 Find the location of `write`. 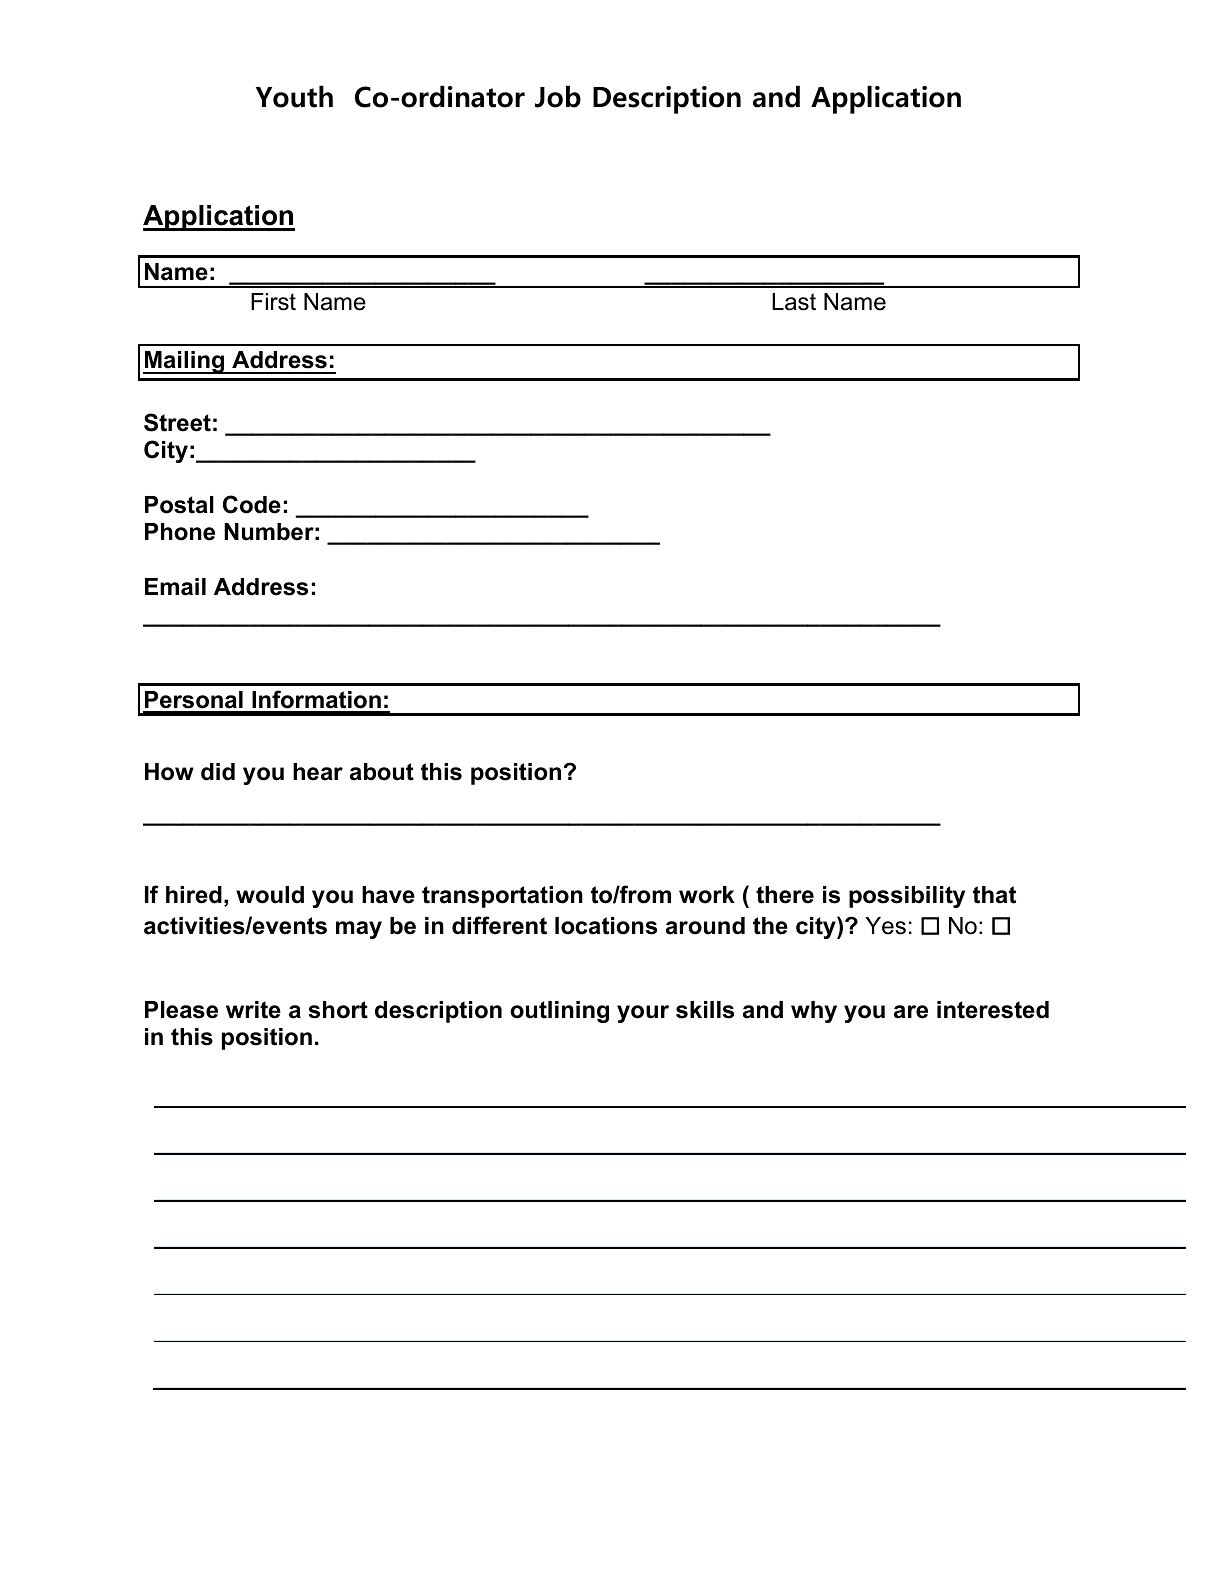

write is located at coordinates (253, 1010).
